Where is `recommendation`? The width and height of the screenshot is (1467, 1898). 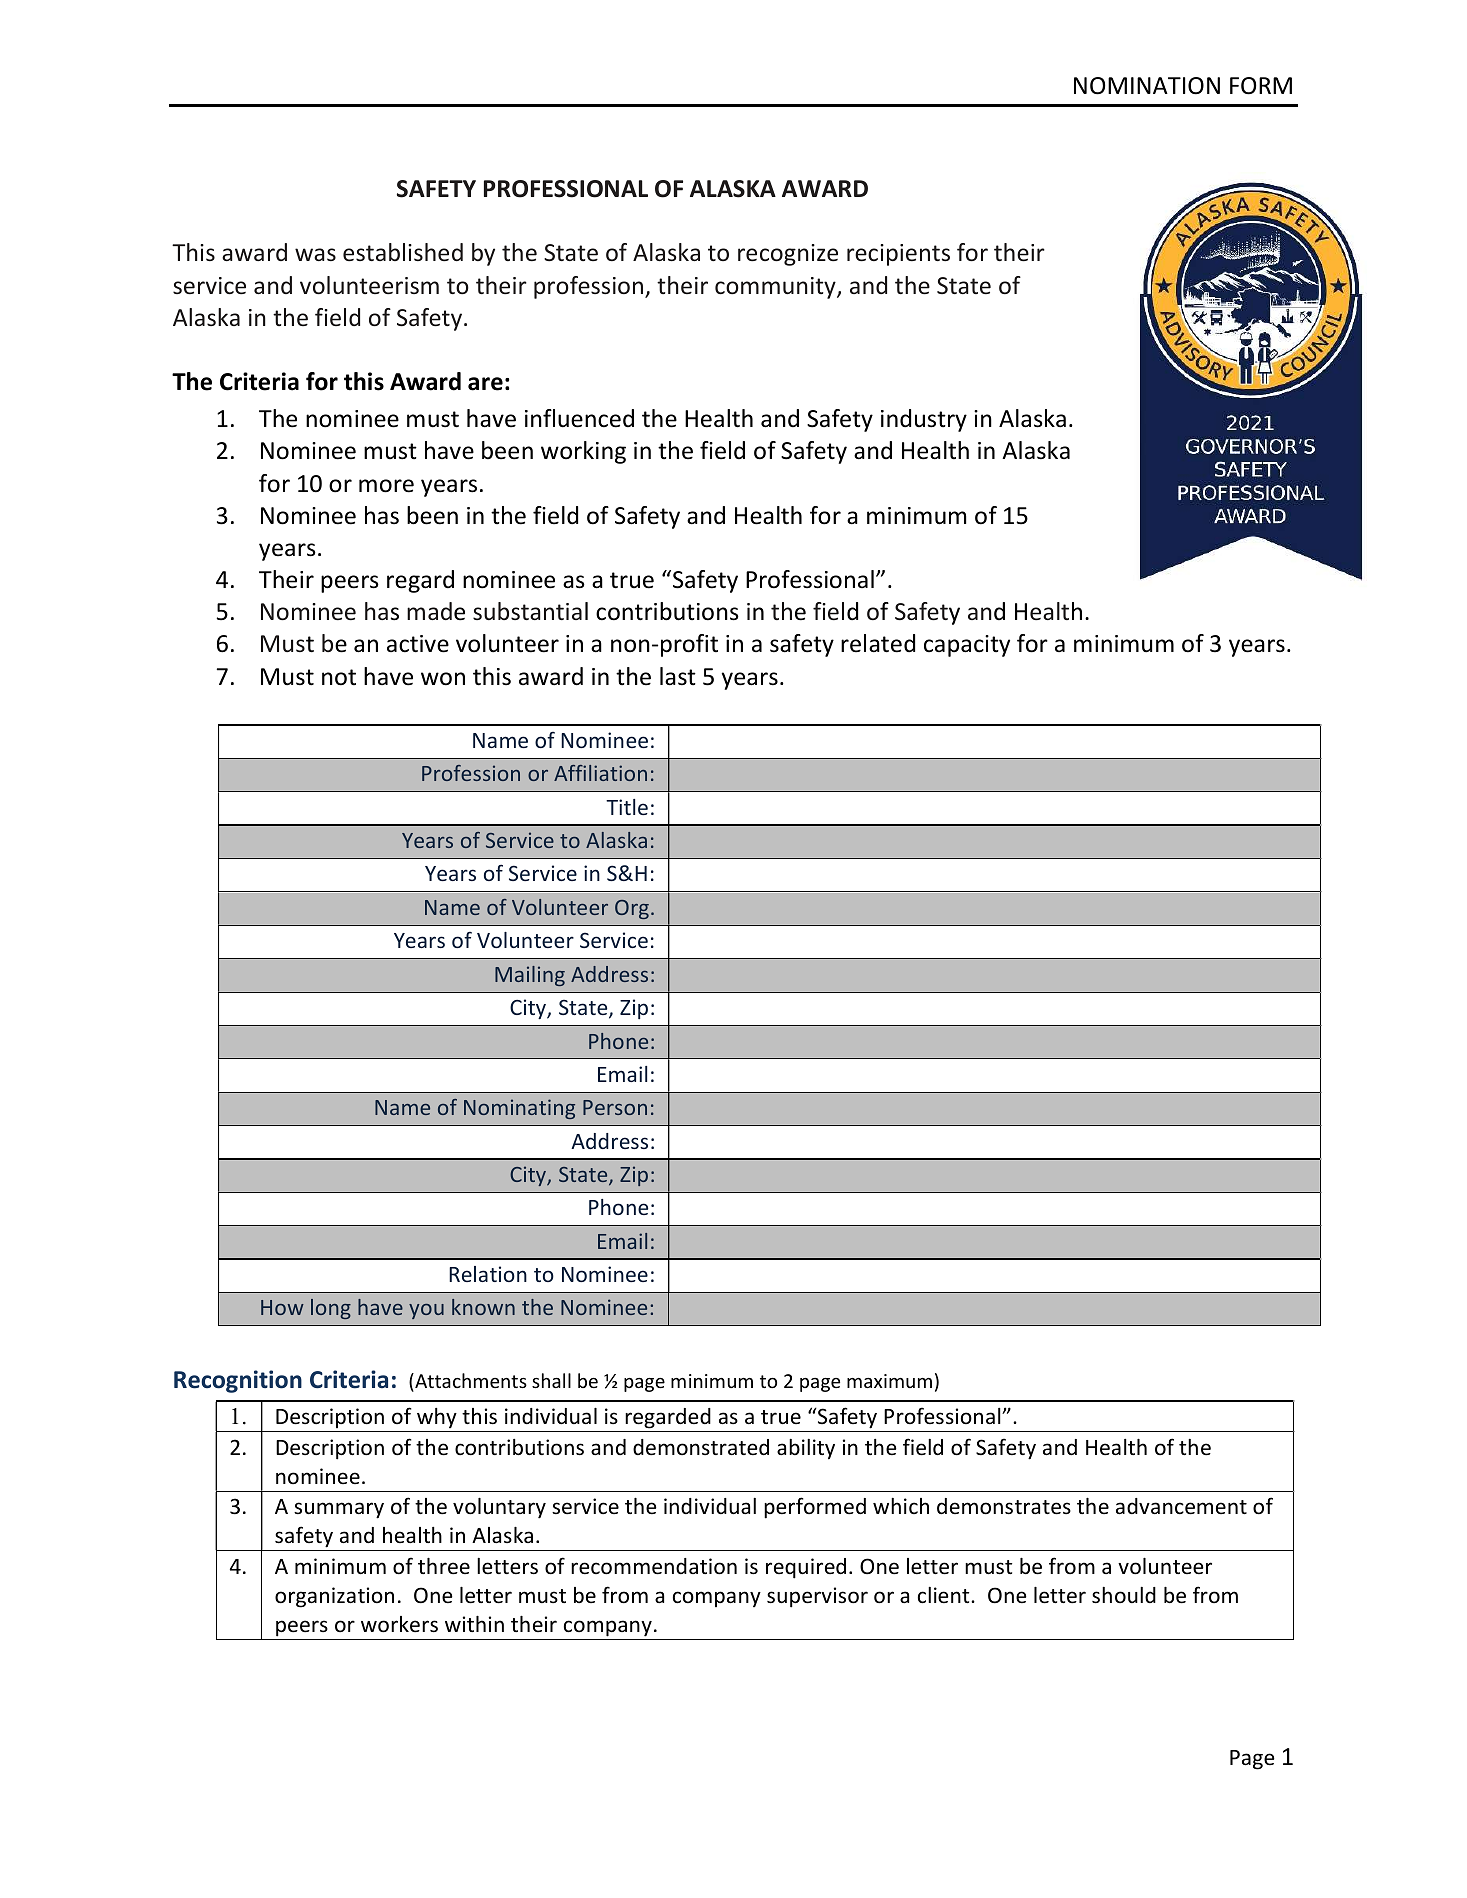
recommendation is located at coordinates (654, 1566).
